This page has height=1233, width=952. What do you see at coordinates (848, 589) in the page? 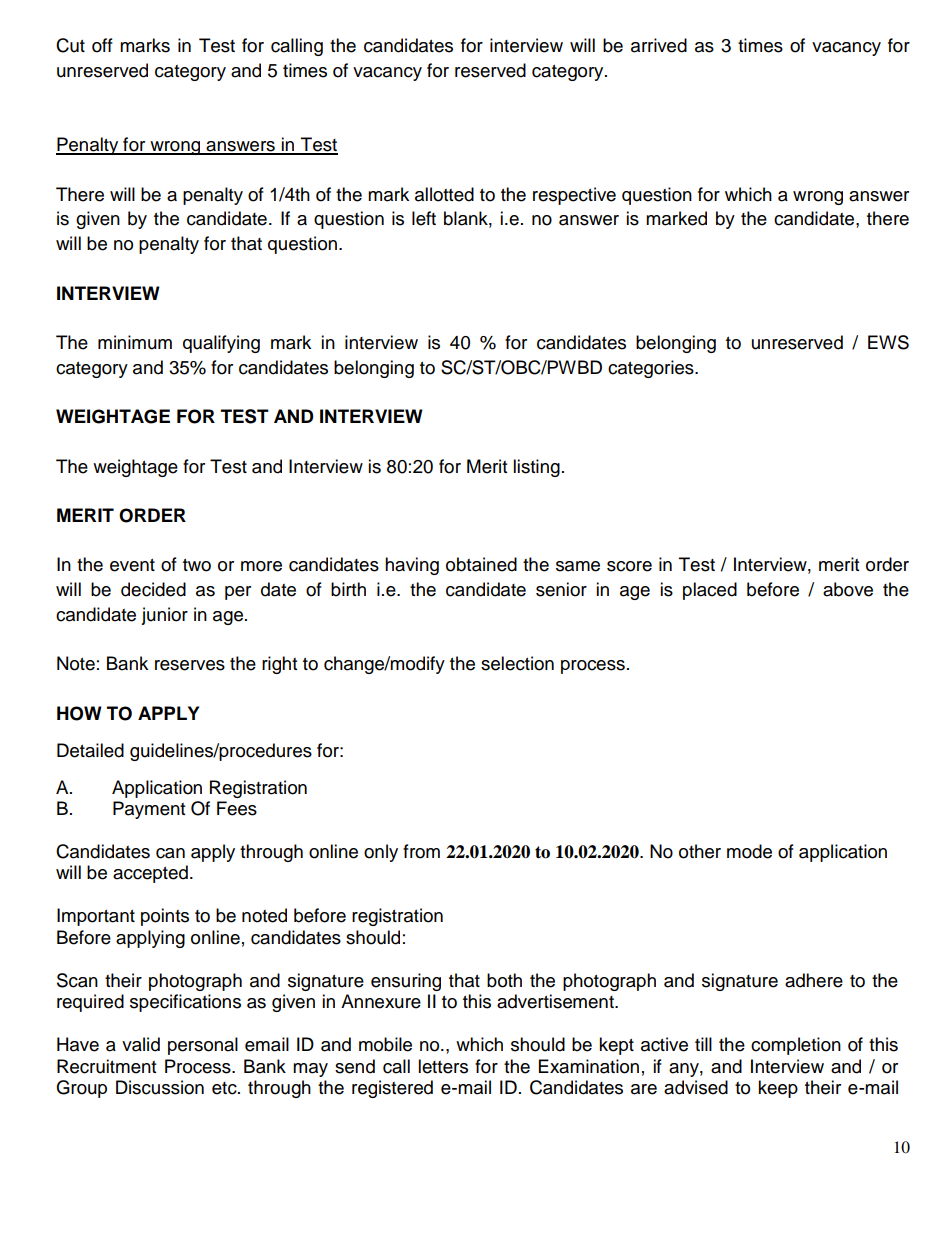
I see `above` at bounding box center [848, 589].
